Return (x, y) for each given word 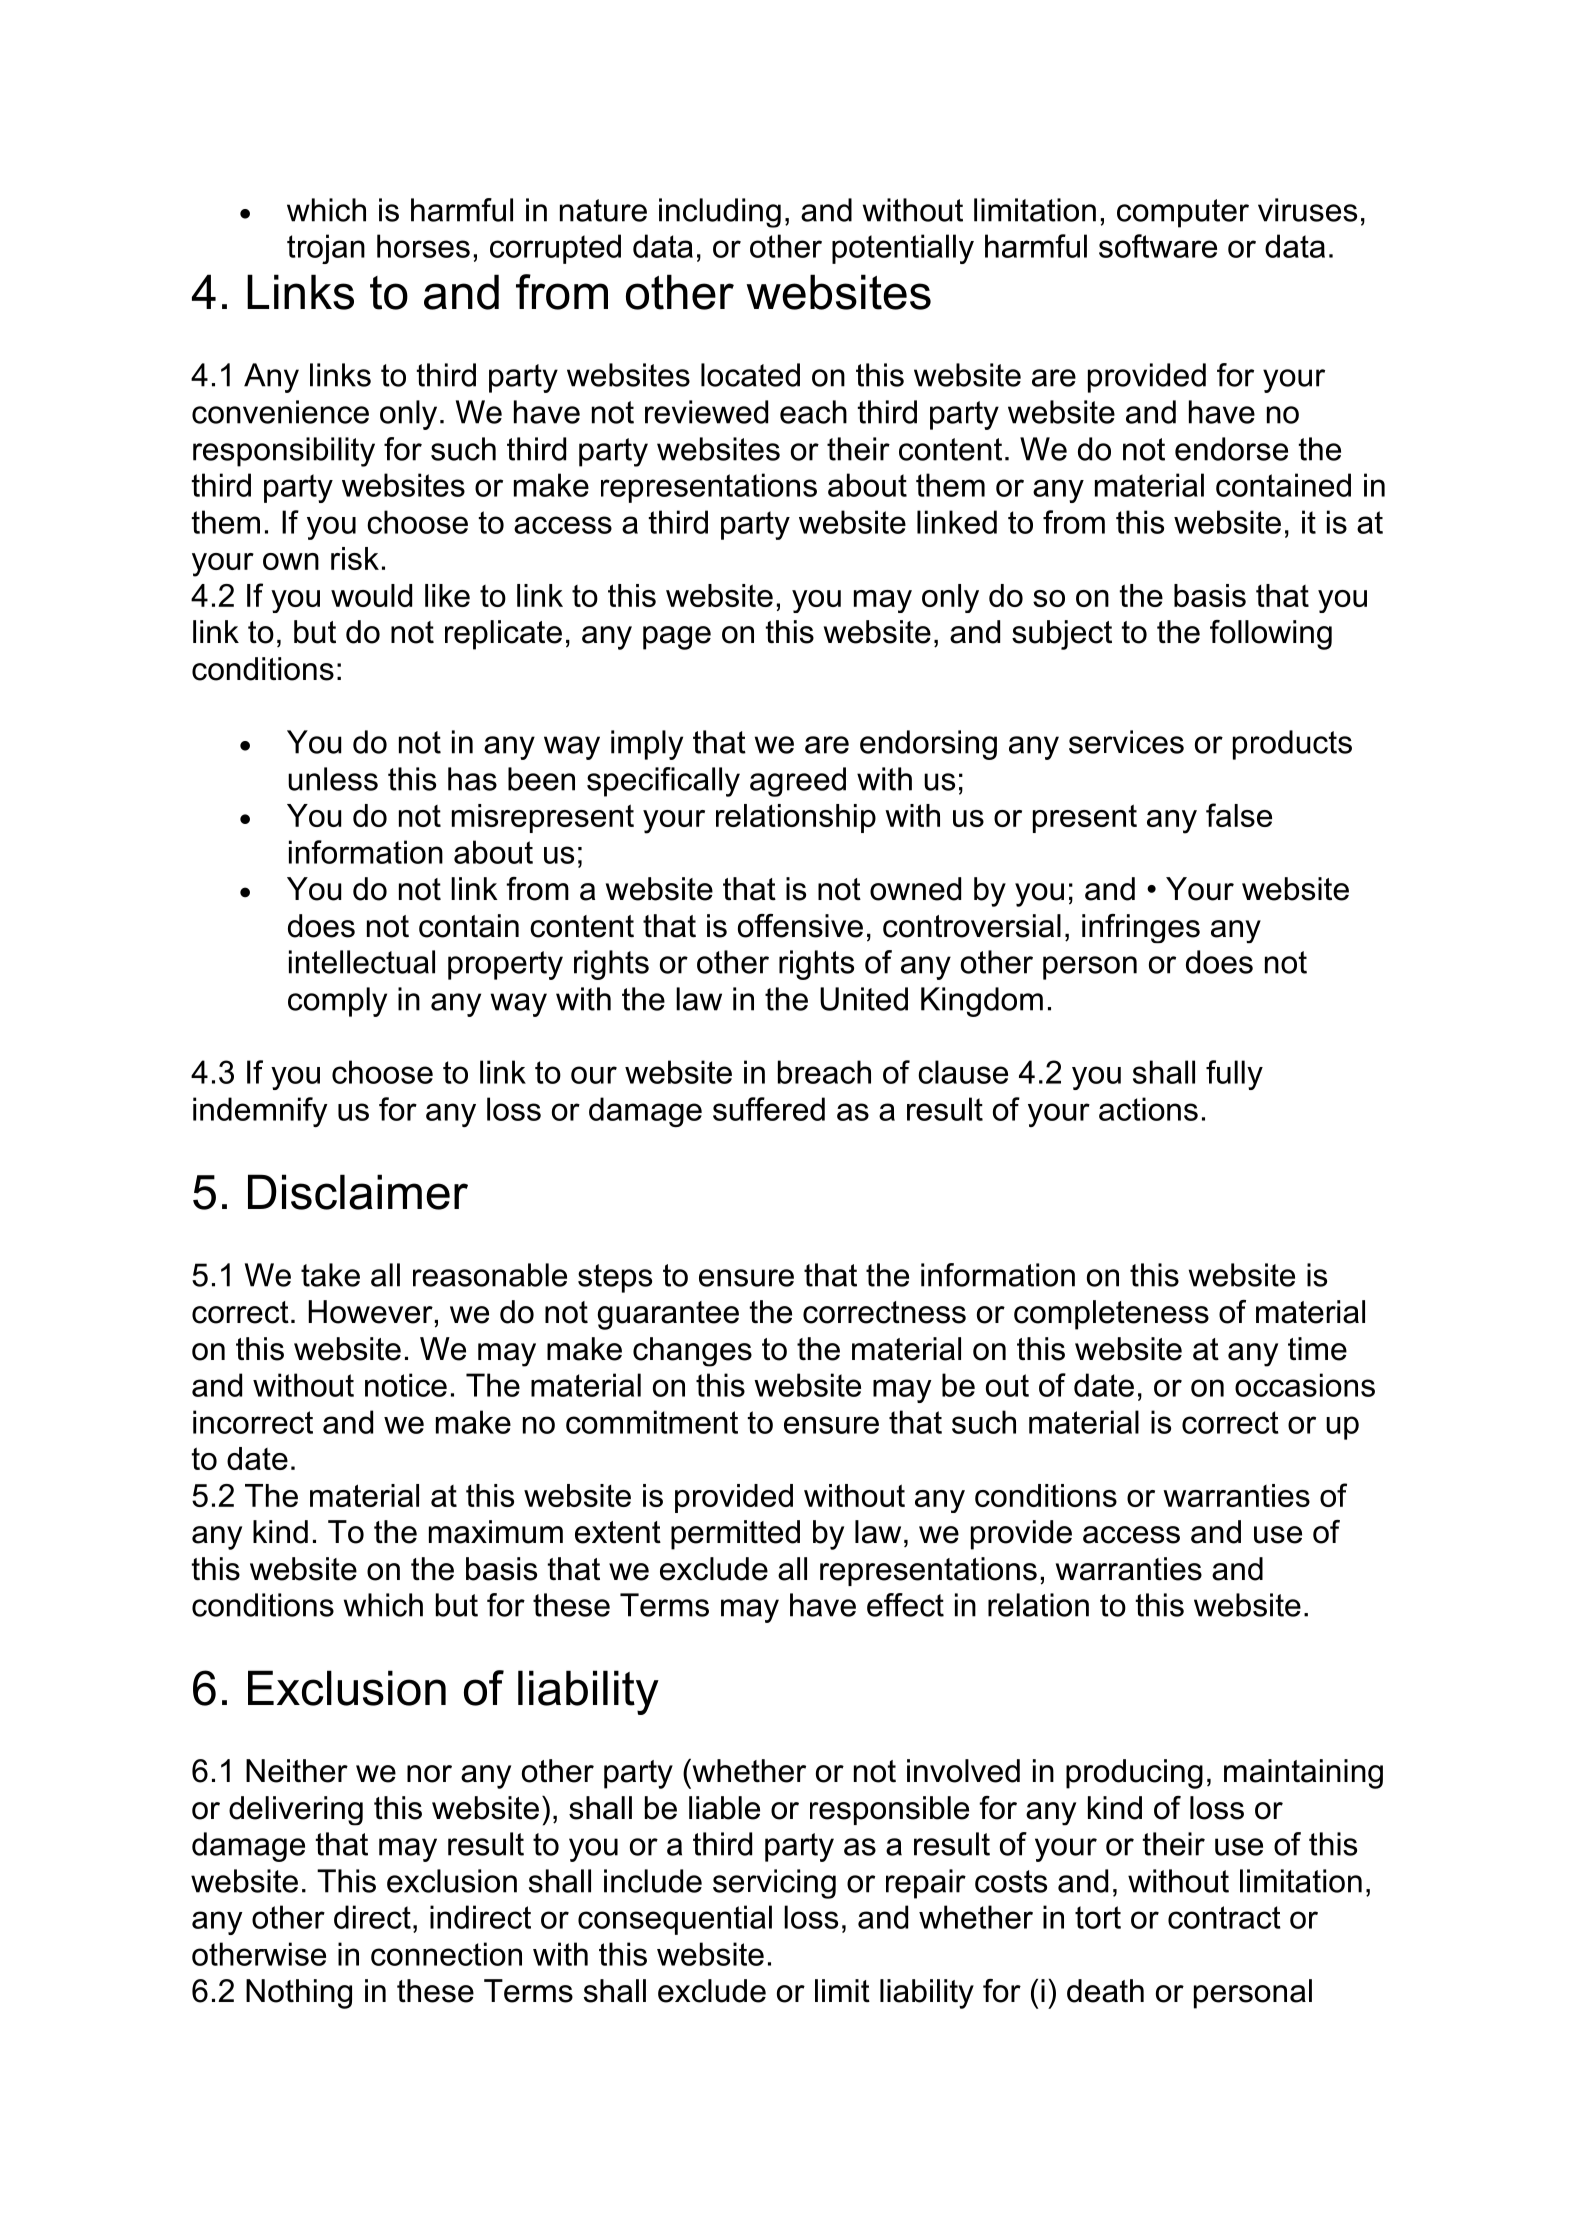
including (720, 213)
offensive (800, 926)
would (371, 595)
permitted (735, 1535)
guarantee (668, 1315)
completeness (1111, 1315)
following (1271, 635)
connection (446, 1954)
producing (1134, 1774)
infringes (1141, 928)
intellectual (362, 962)
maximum (496, 1532)
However (370, 1312)
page (677, 638)
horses (423, 246)
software (1158, 246)
